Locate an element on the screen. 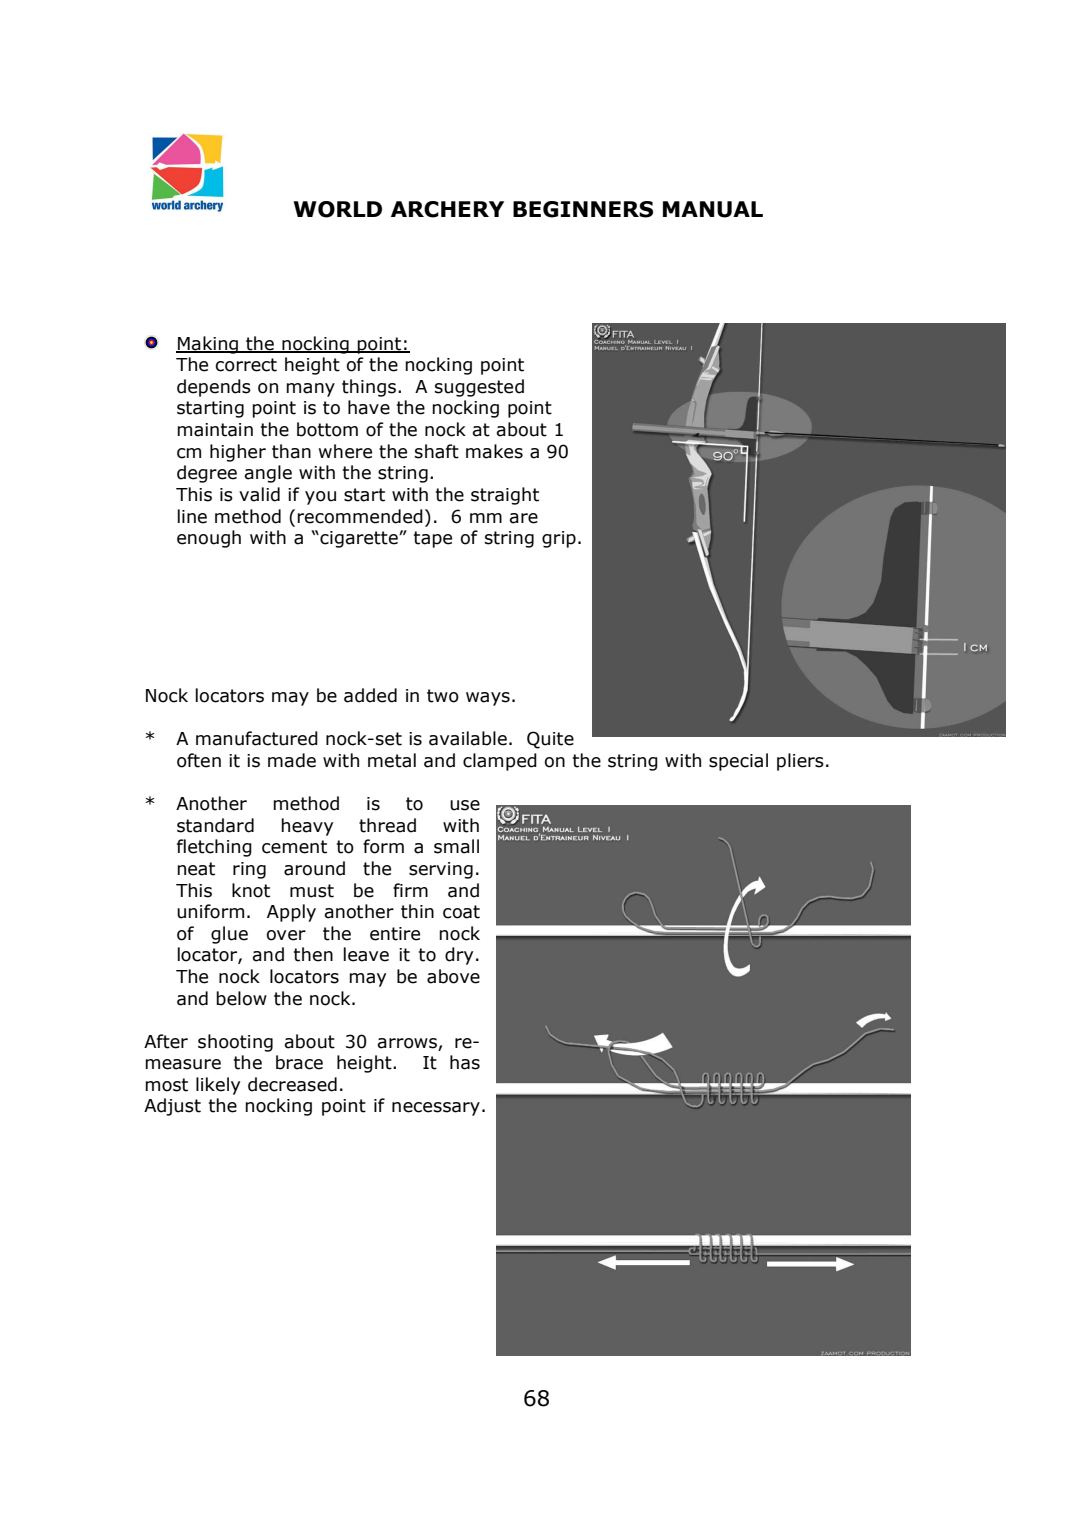 The width and height of the screenshot is (1088, 1538). ARCHERY is located at coordinates (447, 209).
